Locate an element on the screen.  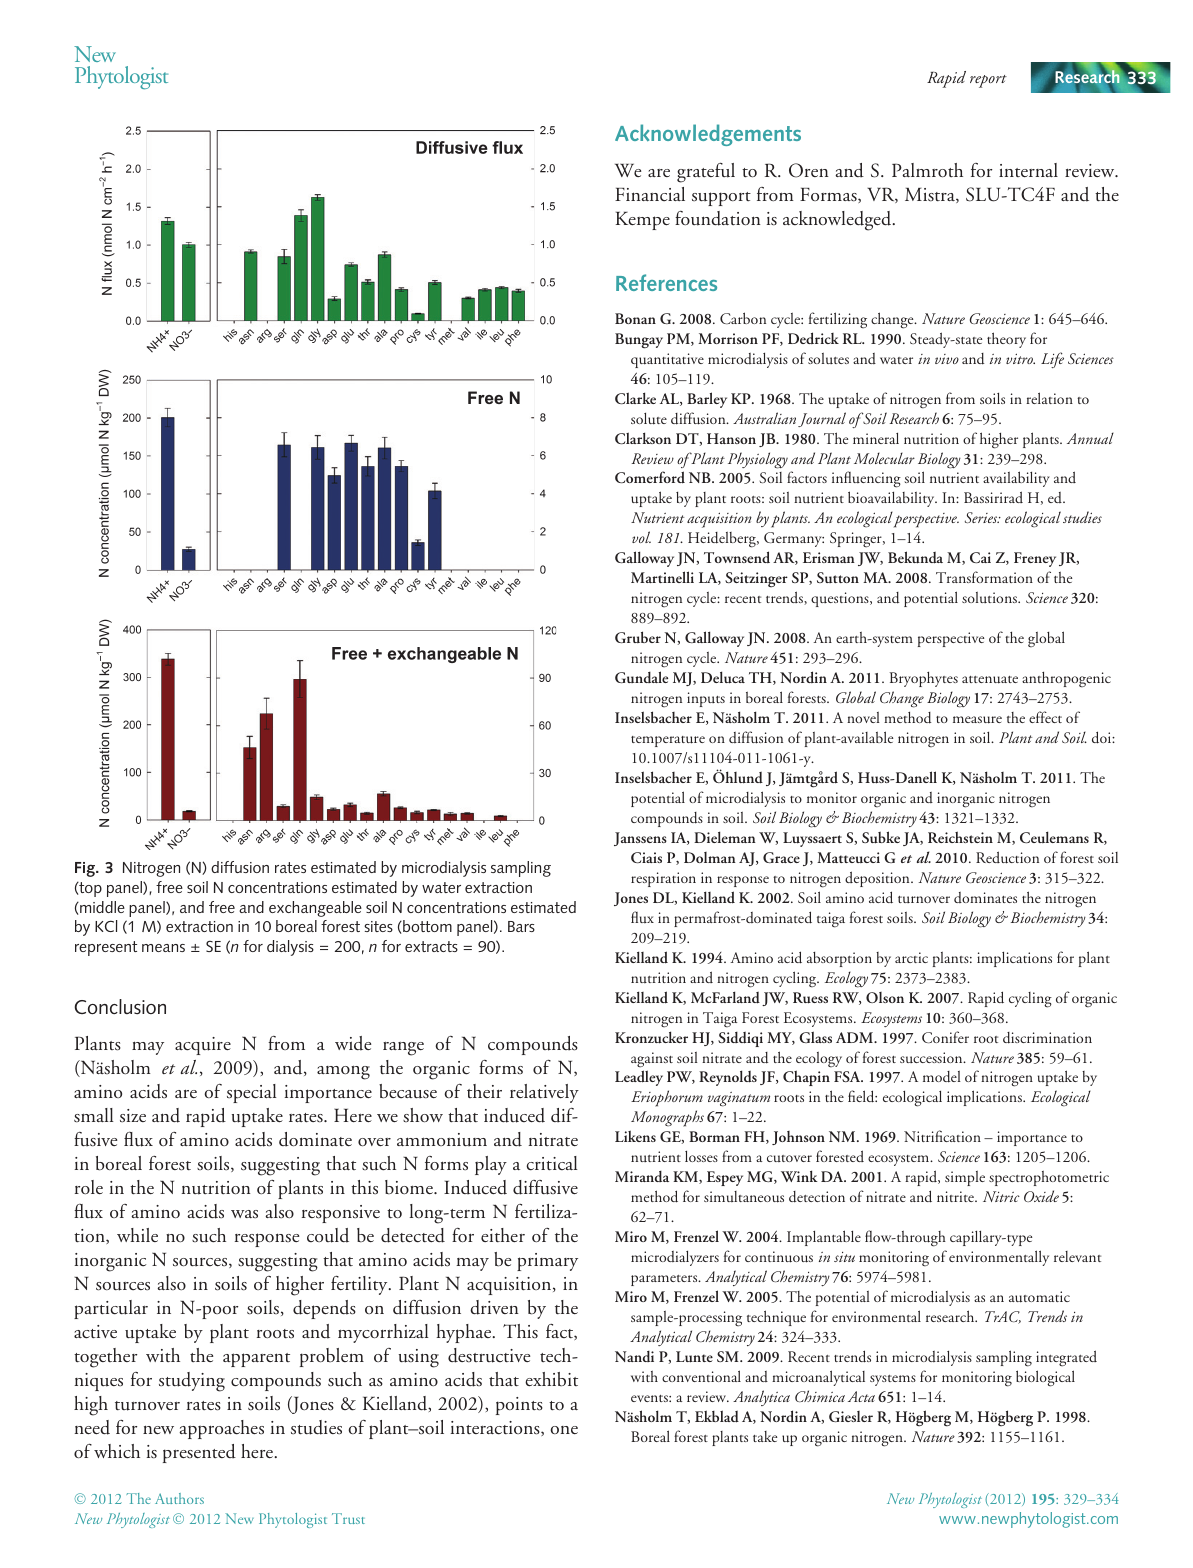
primary is located at coordinates (547, 1262).
